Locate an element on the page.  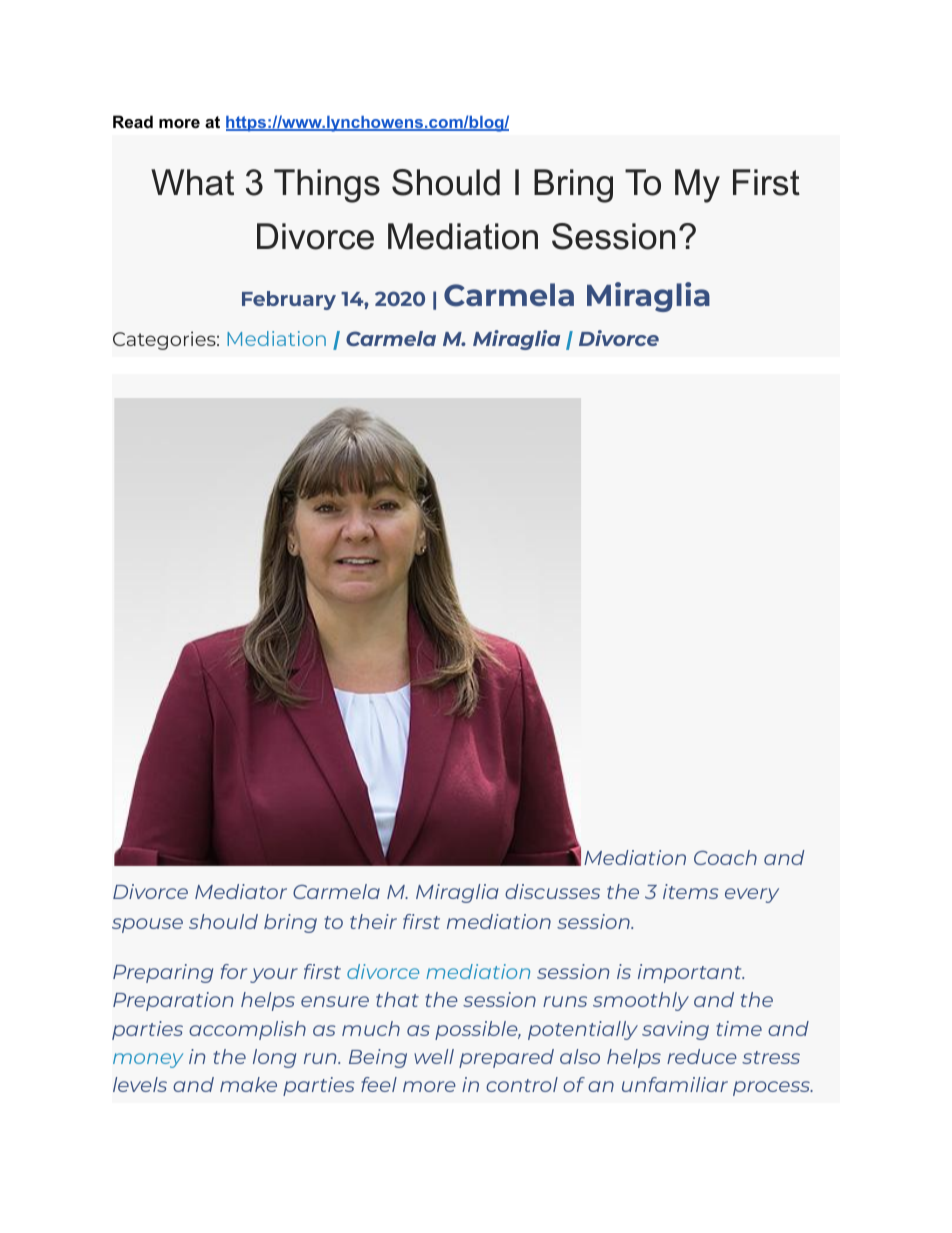
discusses is located at coordinates (552, 891).
